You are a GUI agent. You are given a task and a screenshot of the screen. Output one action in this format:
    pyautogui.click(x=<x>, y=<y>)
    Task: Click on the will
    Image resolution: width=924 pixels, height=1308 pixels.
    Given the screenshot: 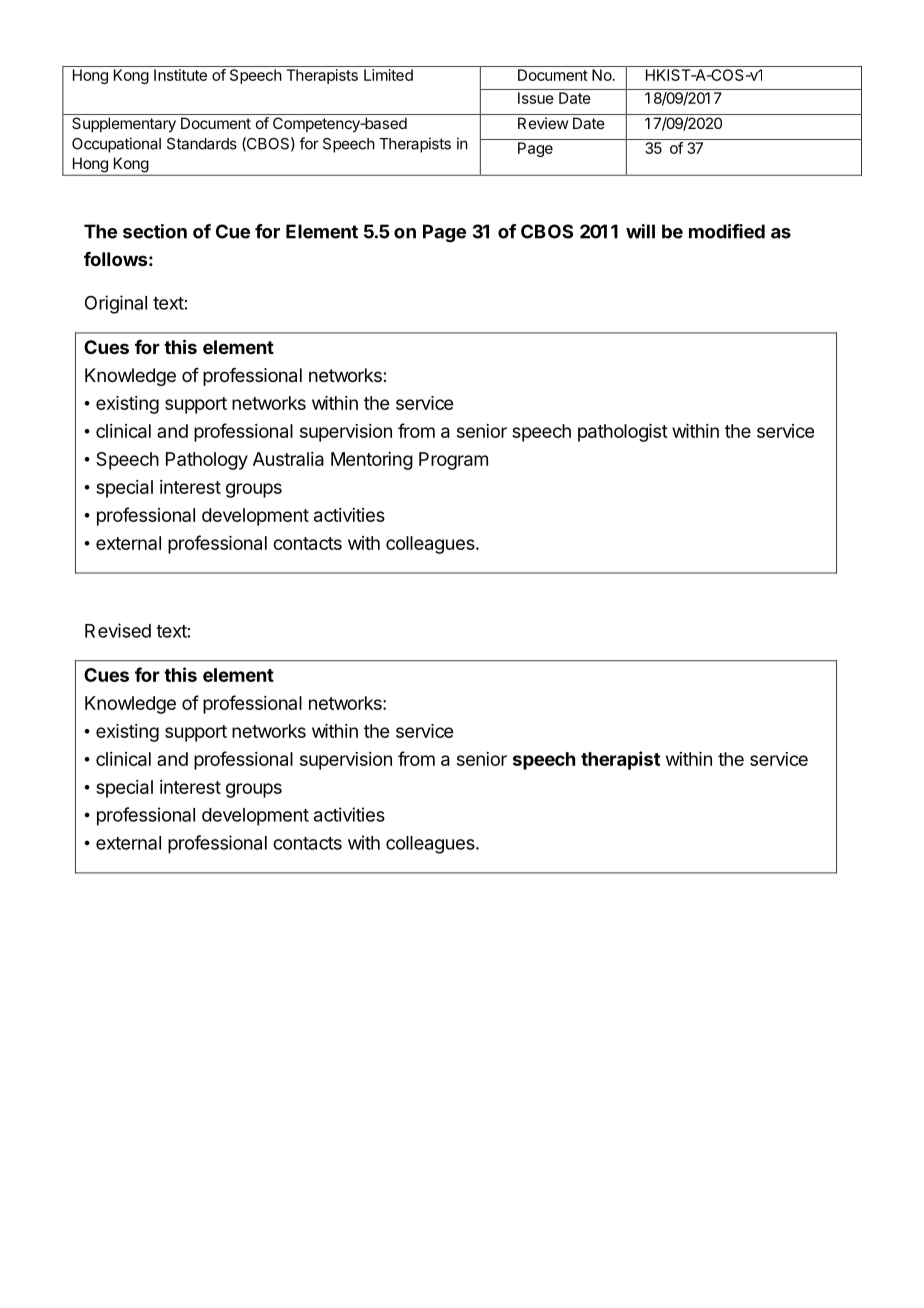 What is the action you would take?
    pyautogui.click(x=640, y=231)
